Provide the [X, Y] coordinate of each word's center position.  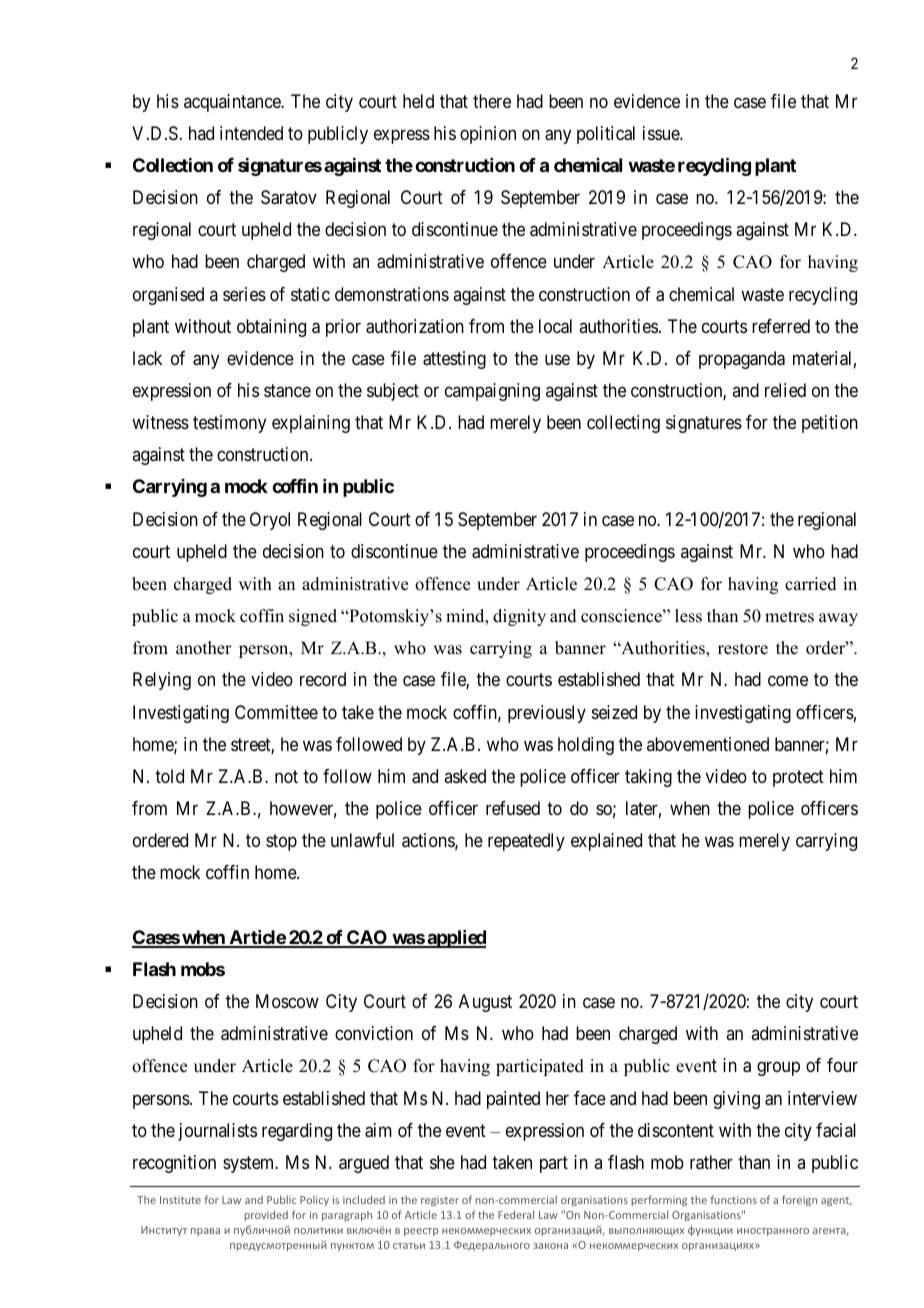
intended [251, 133]
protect [798, 778]
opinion [488, 135]
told [169, 776]
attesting [454, 360]
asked [465, 776]
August [485, 1003]
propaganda [742, 360]
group [778, 1069]
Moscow [287, 1001]
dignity [519, 617]
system [250, 1164]
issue [662, 133]
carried [811, 584]
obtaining [271, 328]
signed [313, 617]
